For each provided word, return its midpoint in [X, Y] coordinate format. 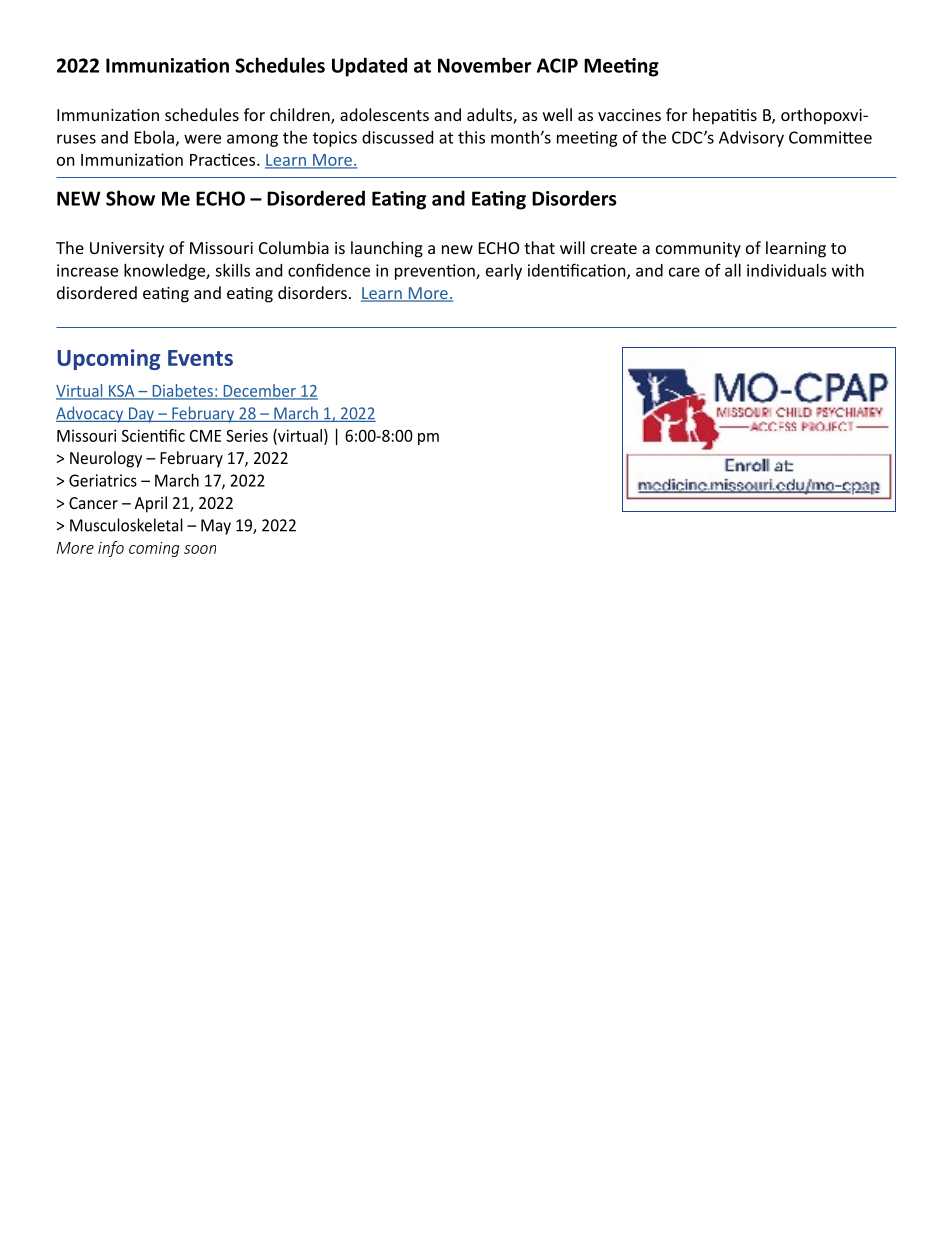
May [216, 527]
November [484, 65]
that [539, 247]
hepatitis [725, 116]
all [733, 270]
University [127, 250]
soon [200, 549]
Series [247, 435]
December [259, 391]
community [698, 250]
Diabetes [182, 391]
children [301, 116]
